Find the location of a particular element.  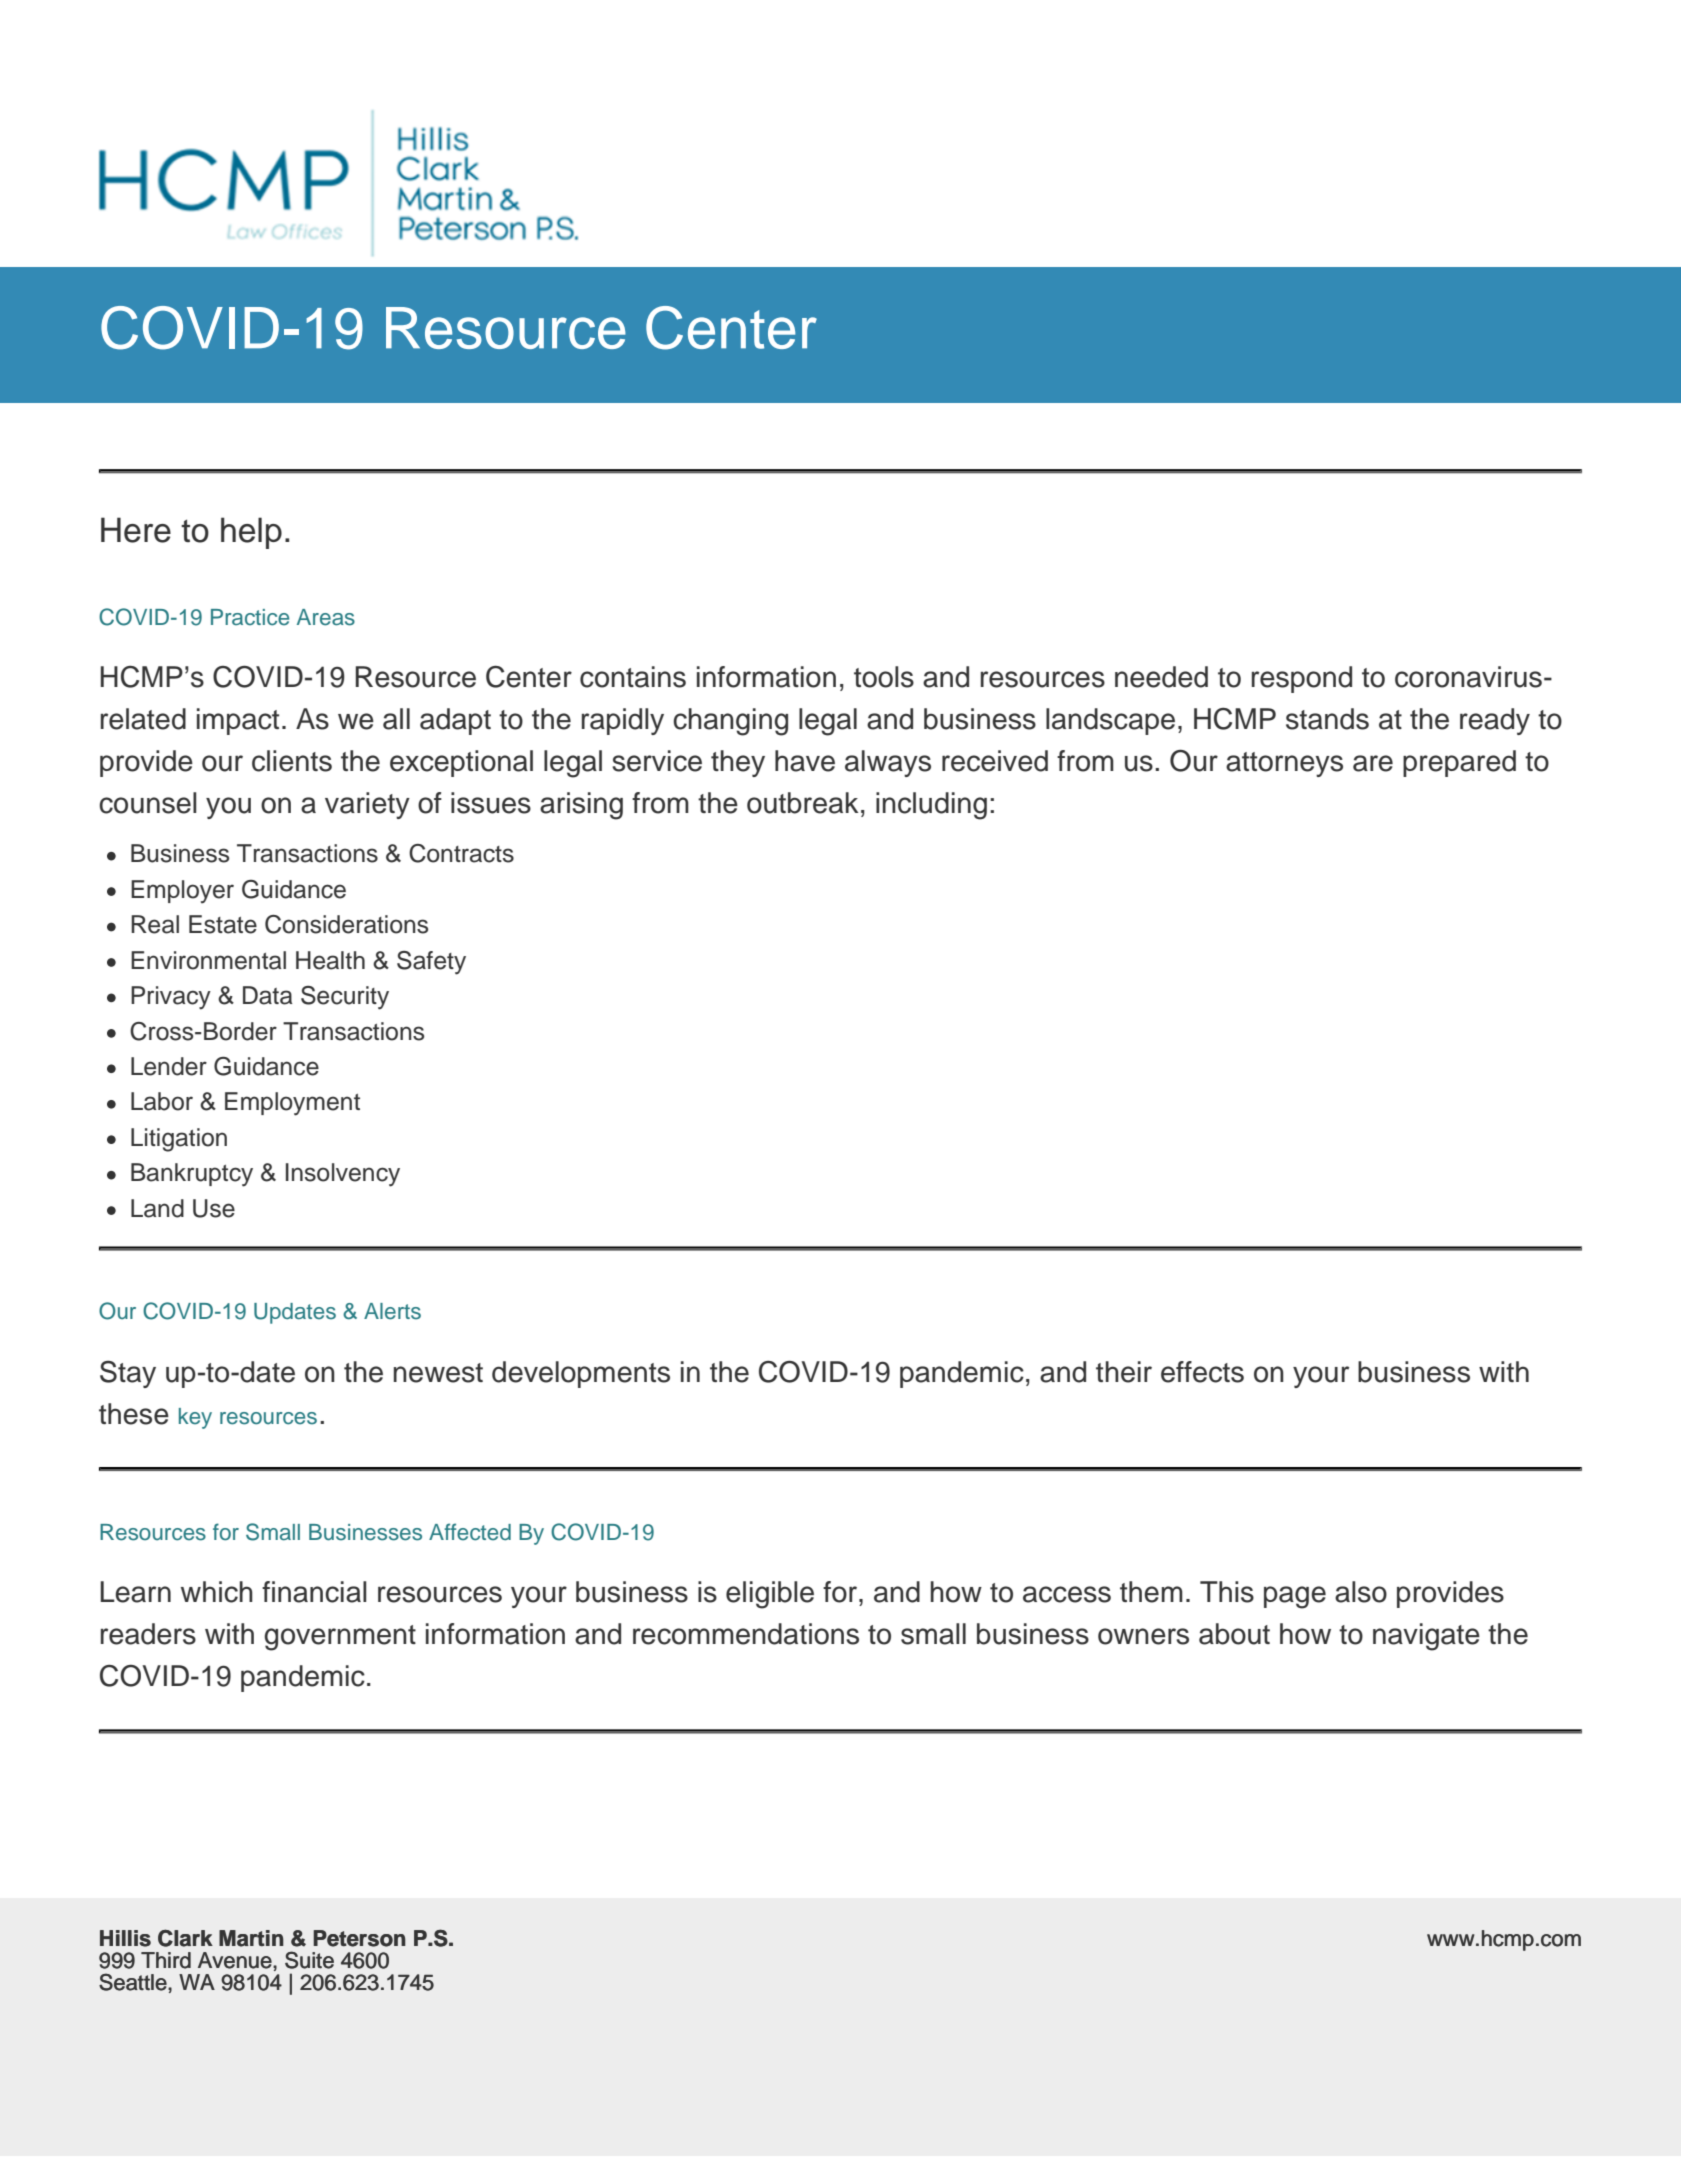

help is located at coordinates (251, 533).
